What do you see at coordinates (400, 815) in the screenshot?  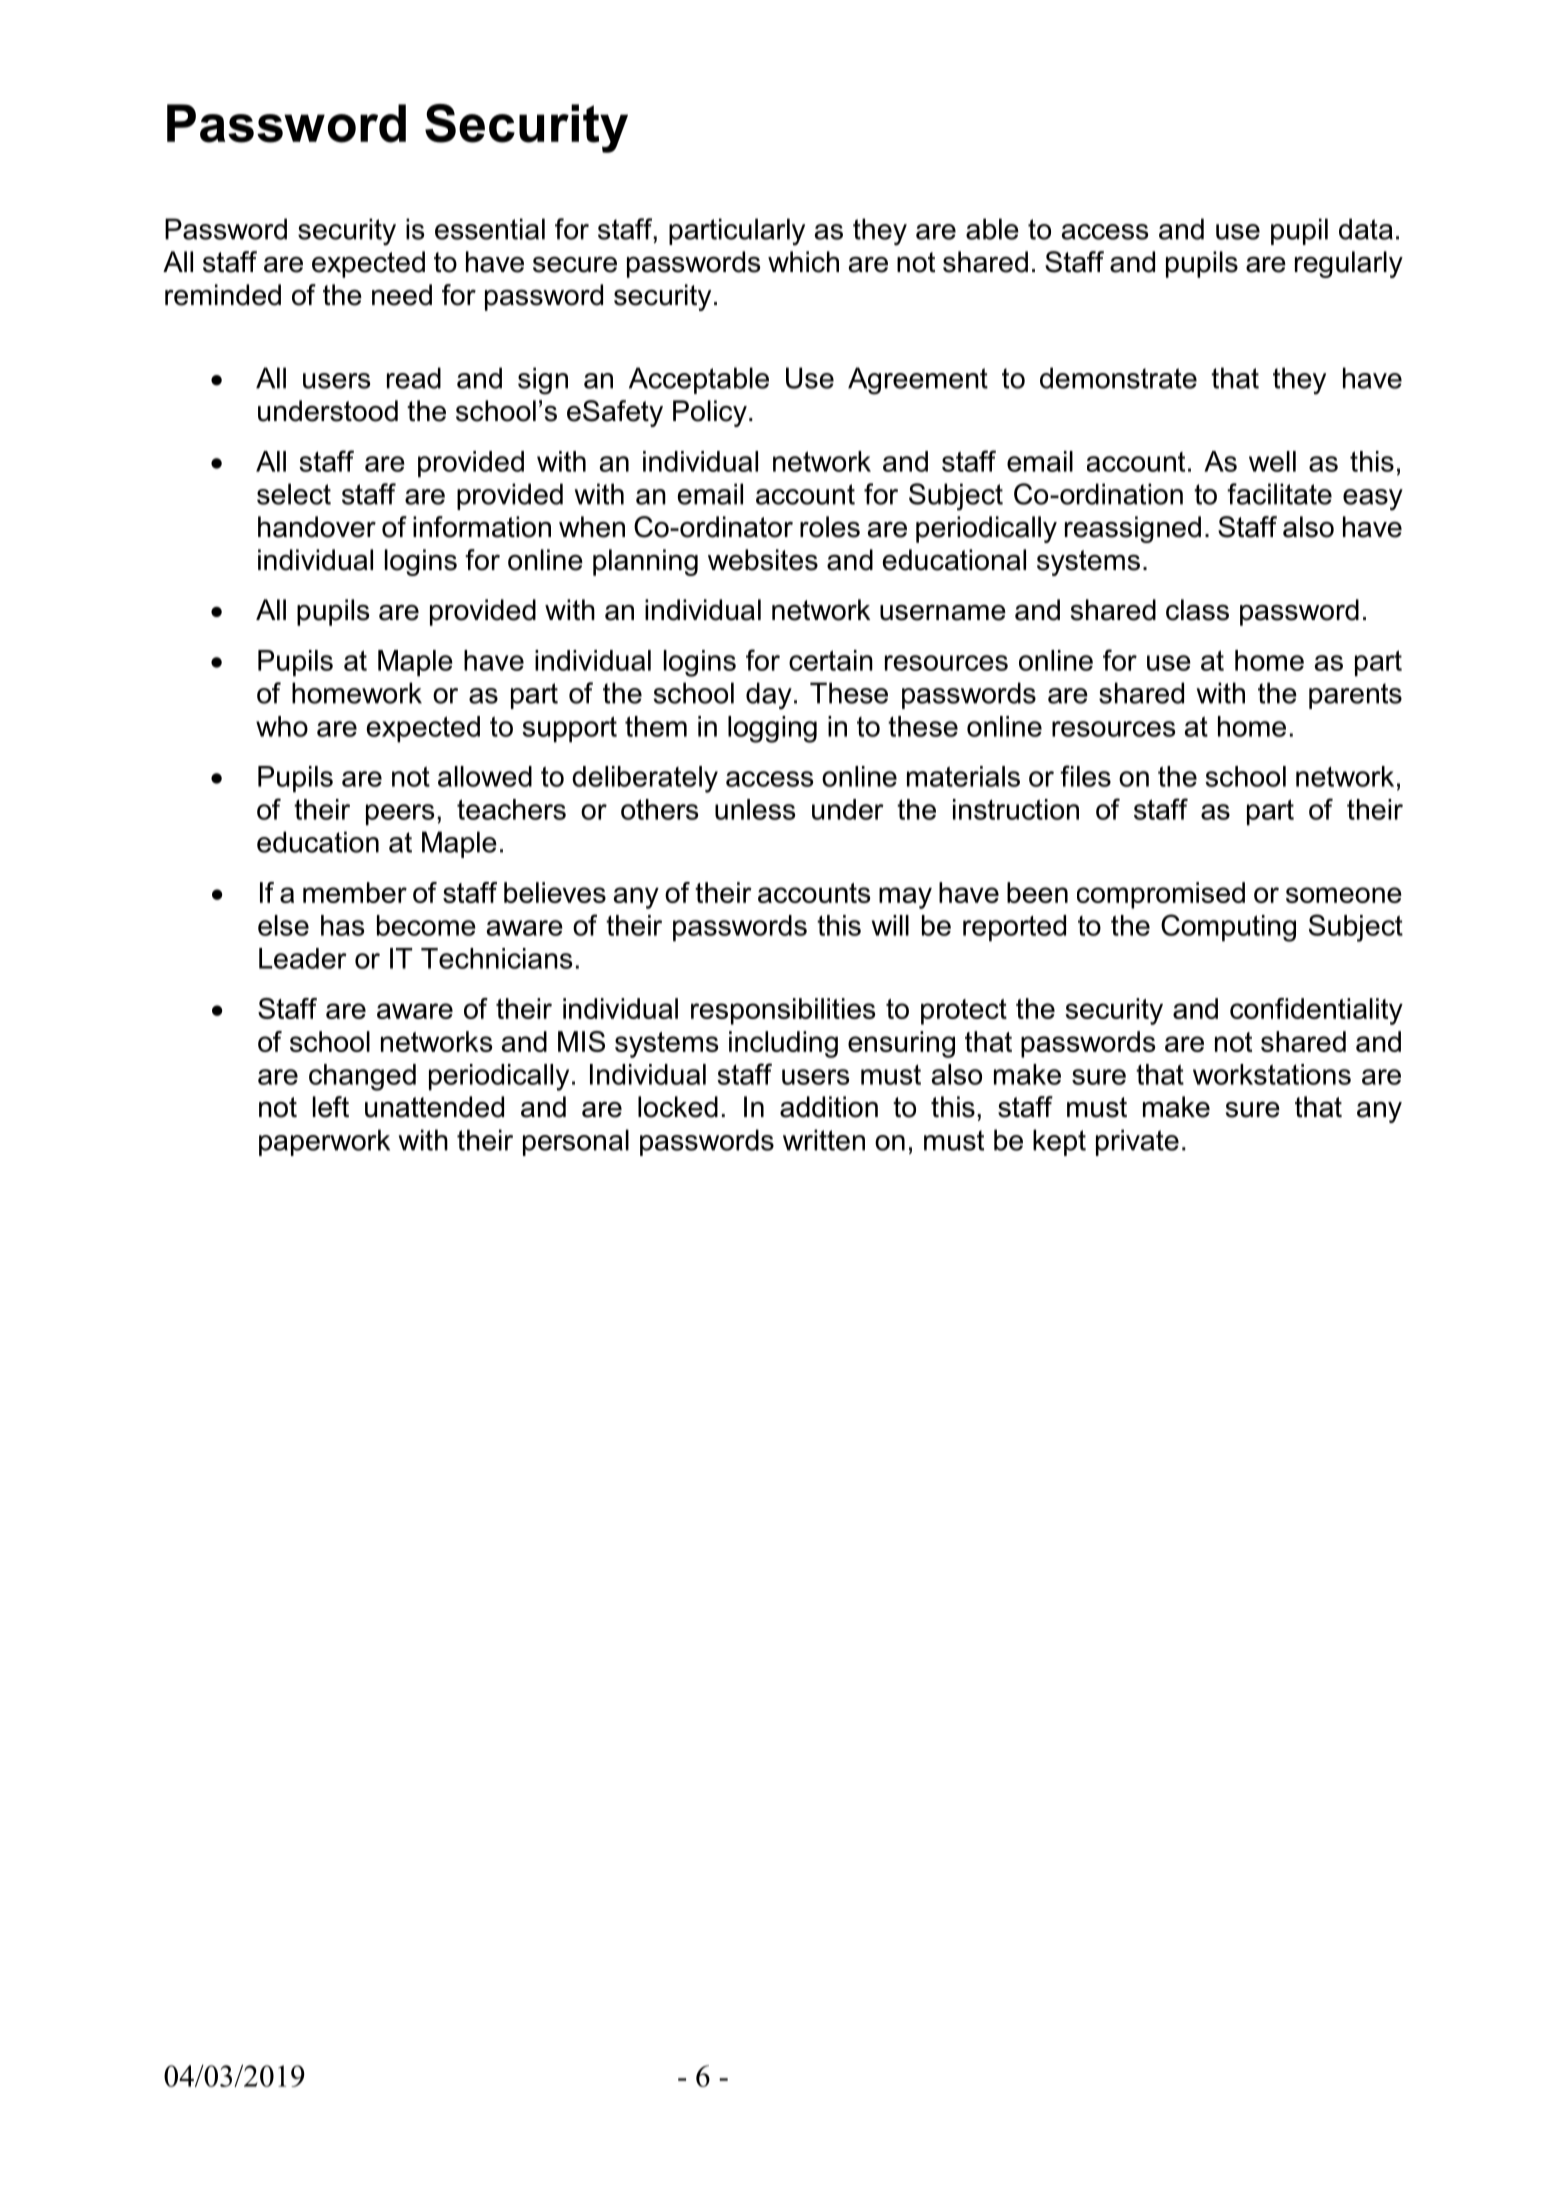 I see `peers` at bounding box center [400, 815].
